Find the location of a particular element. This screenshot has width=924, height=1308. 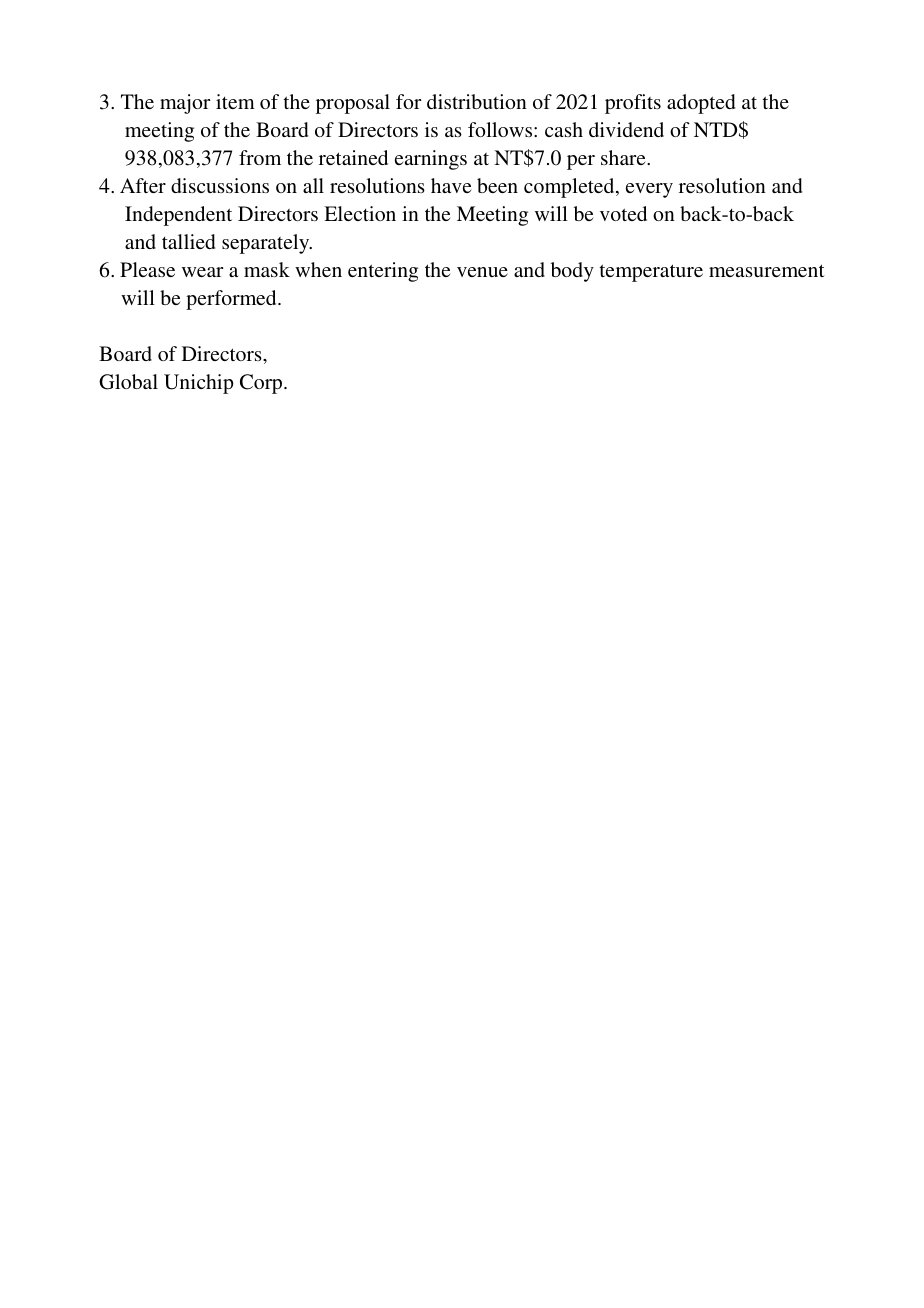

temperature is located at coordinates (651, 273).
